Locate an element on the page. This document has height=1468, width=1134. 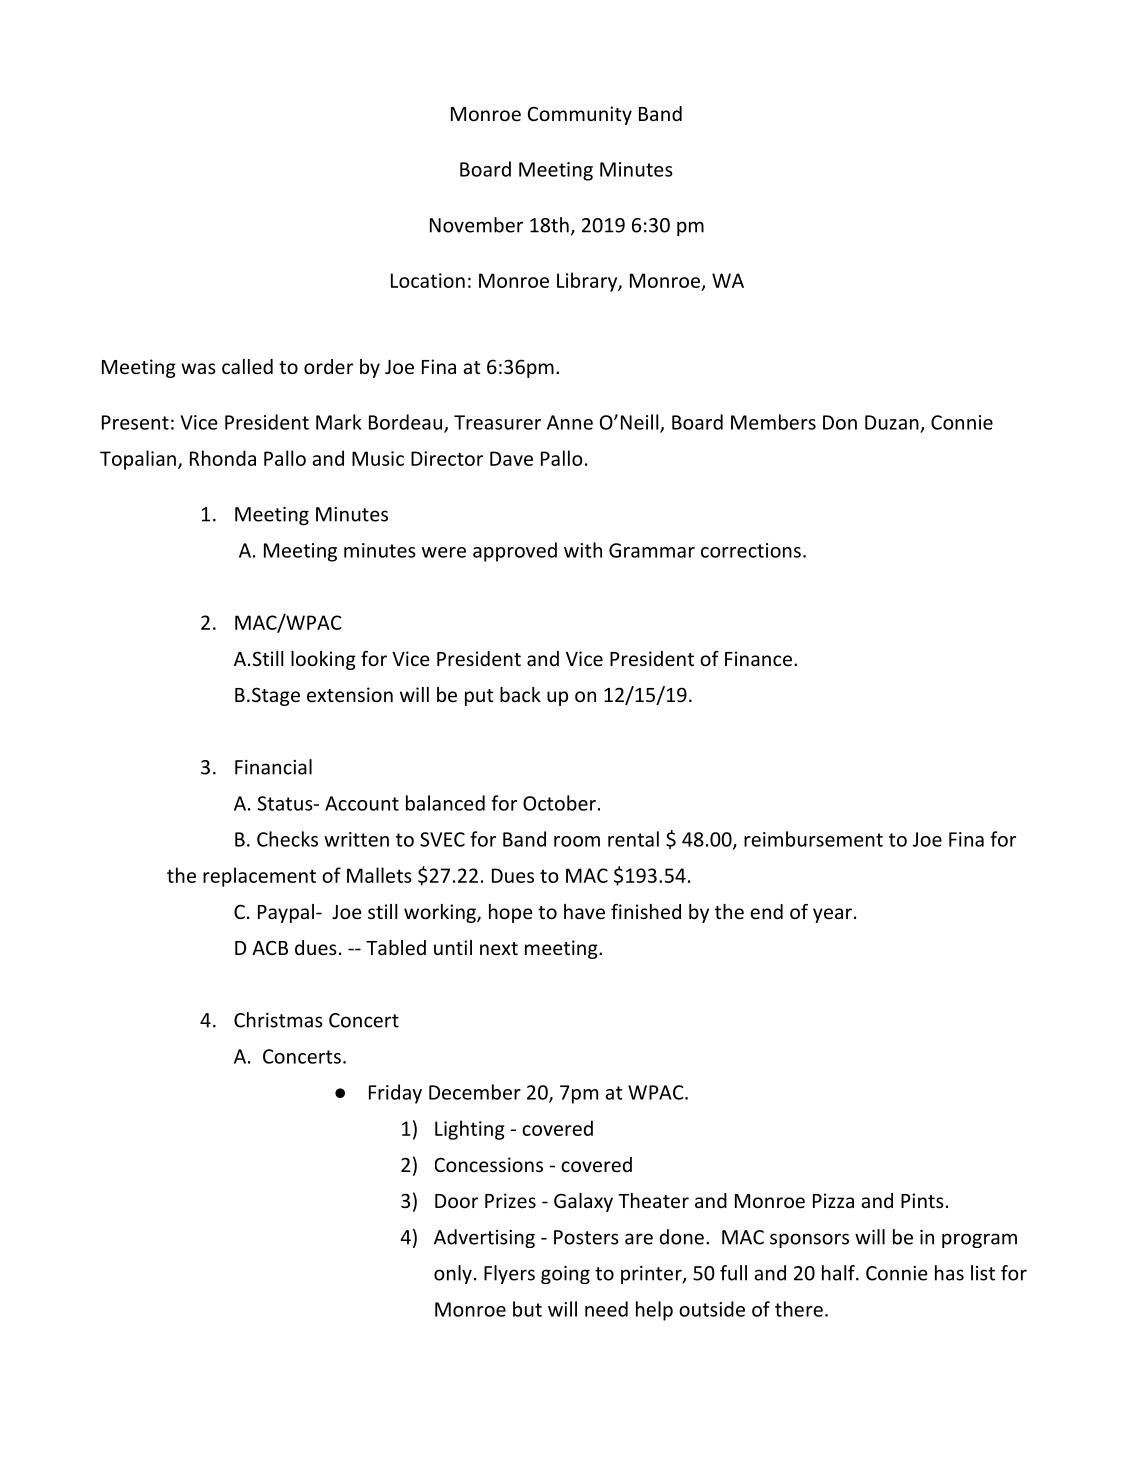
November is located at coordinates (476, 225).
